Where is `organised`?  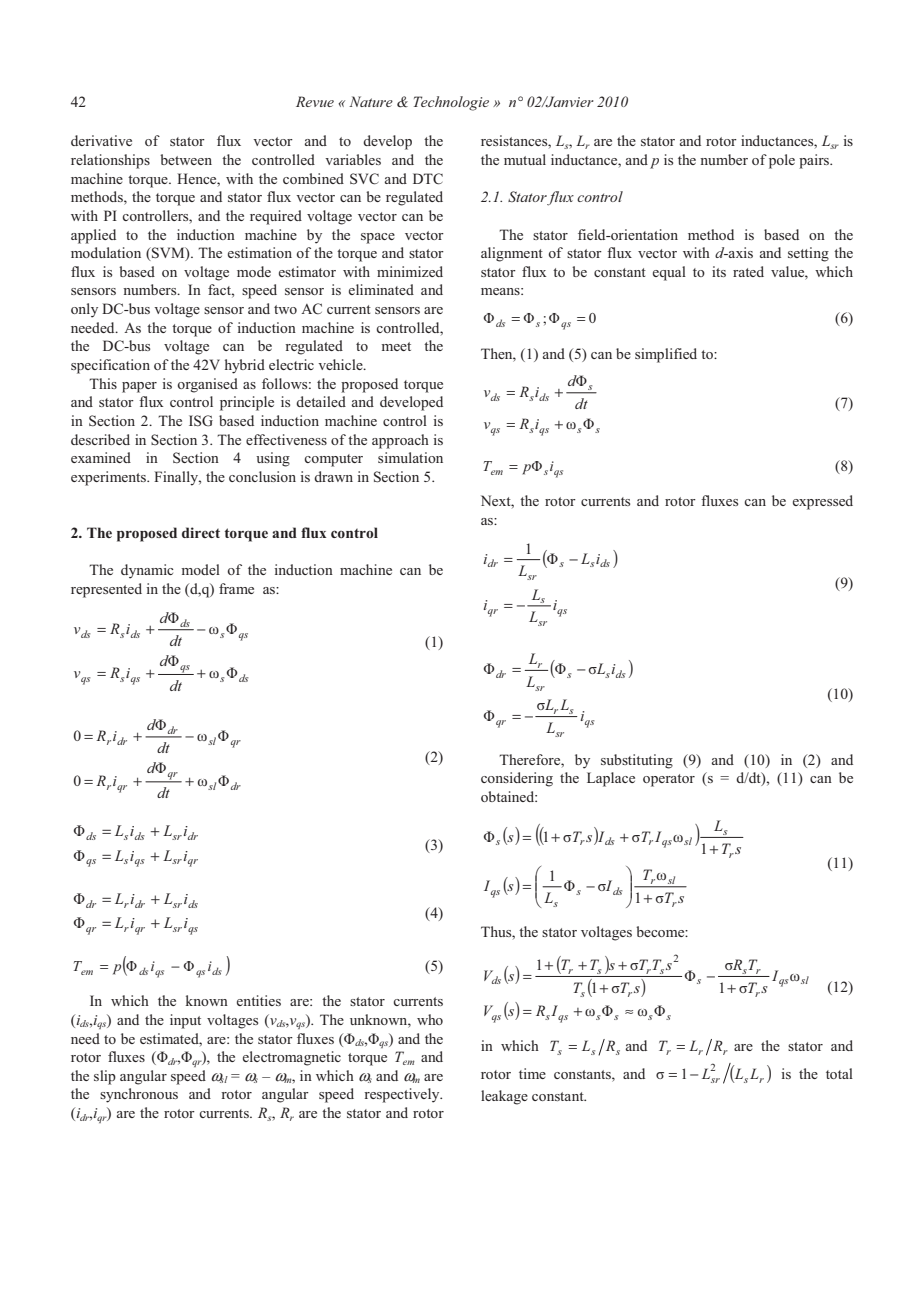
organised is located at coordinates (208, 385).
